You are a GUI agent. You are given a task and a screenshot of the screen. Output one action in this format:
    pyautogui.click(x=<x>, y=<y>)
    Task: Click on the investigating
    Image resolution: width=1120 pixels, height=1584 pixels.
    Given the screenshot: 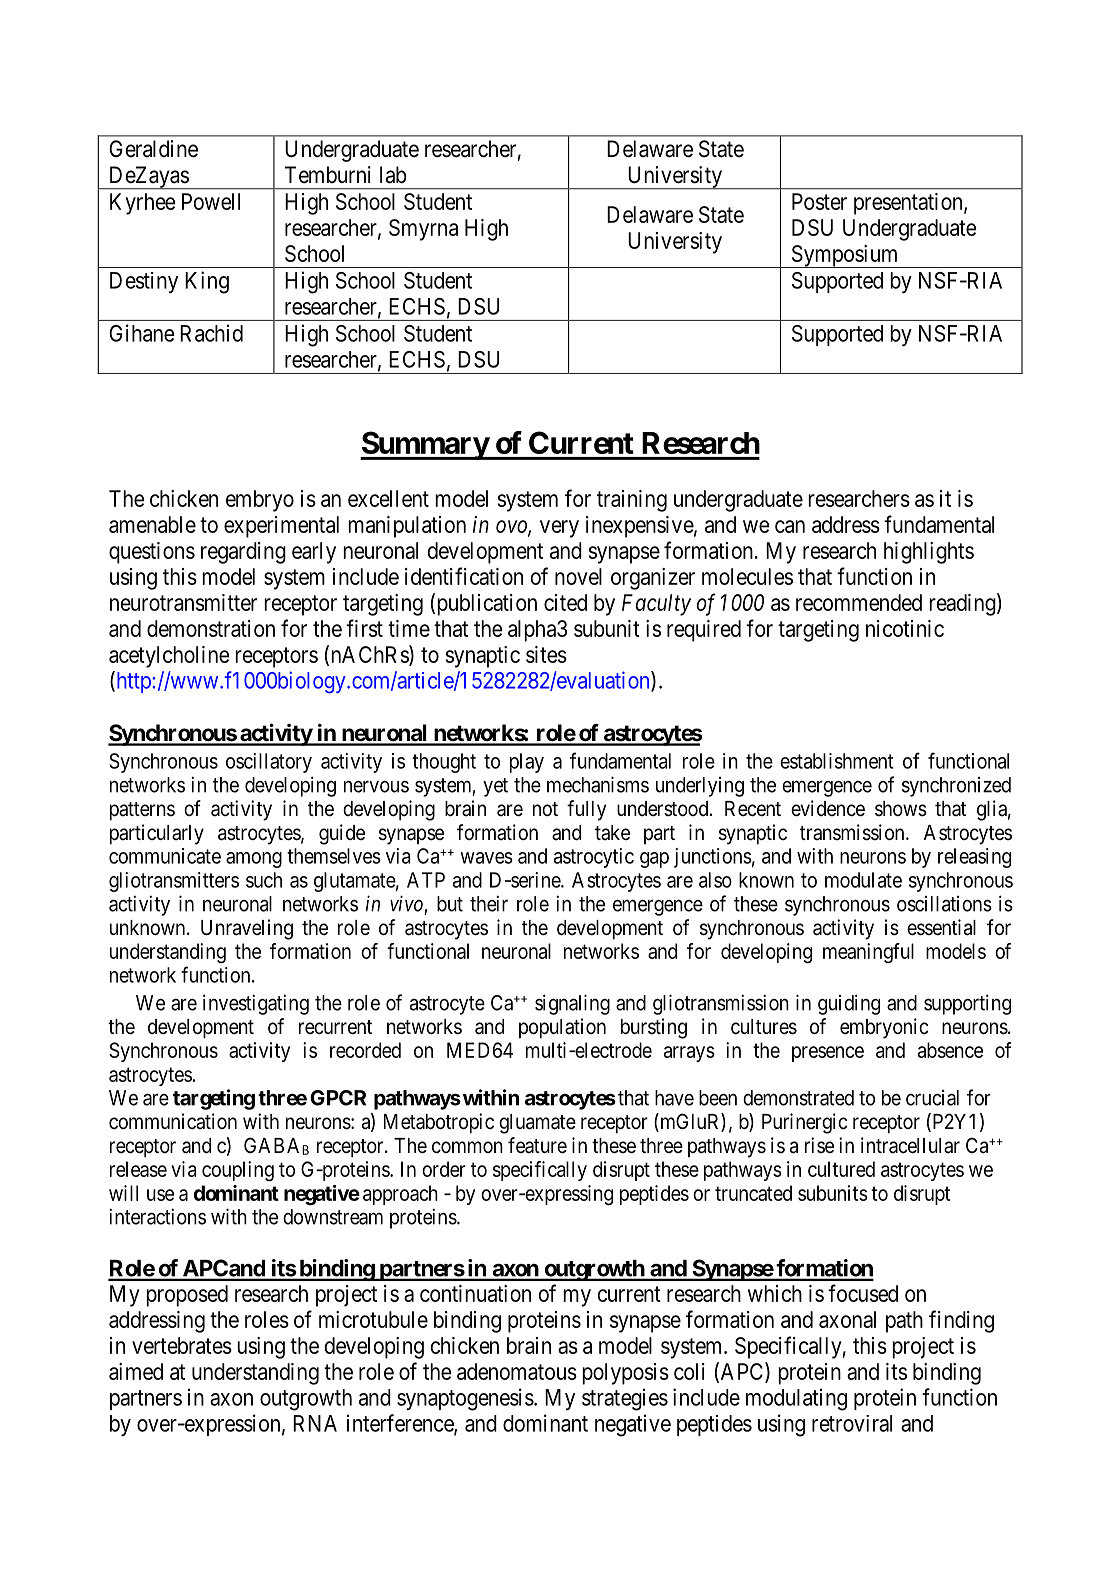 What is the action you would take?
    pyautogui.click(x=256, y=1004)
